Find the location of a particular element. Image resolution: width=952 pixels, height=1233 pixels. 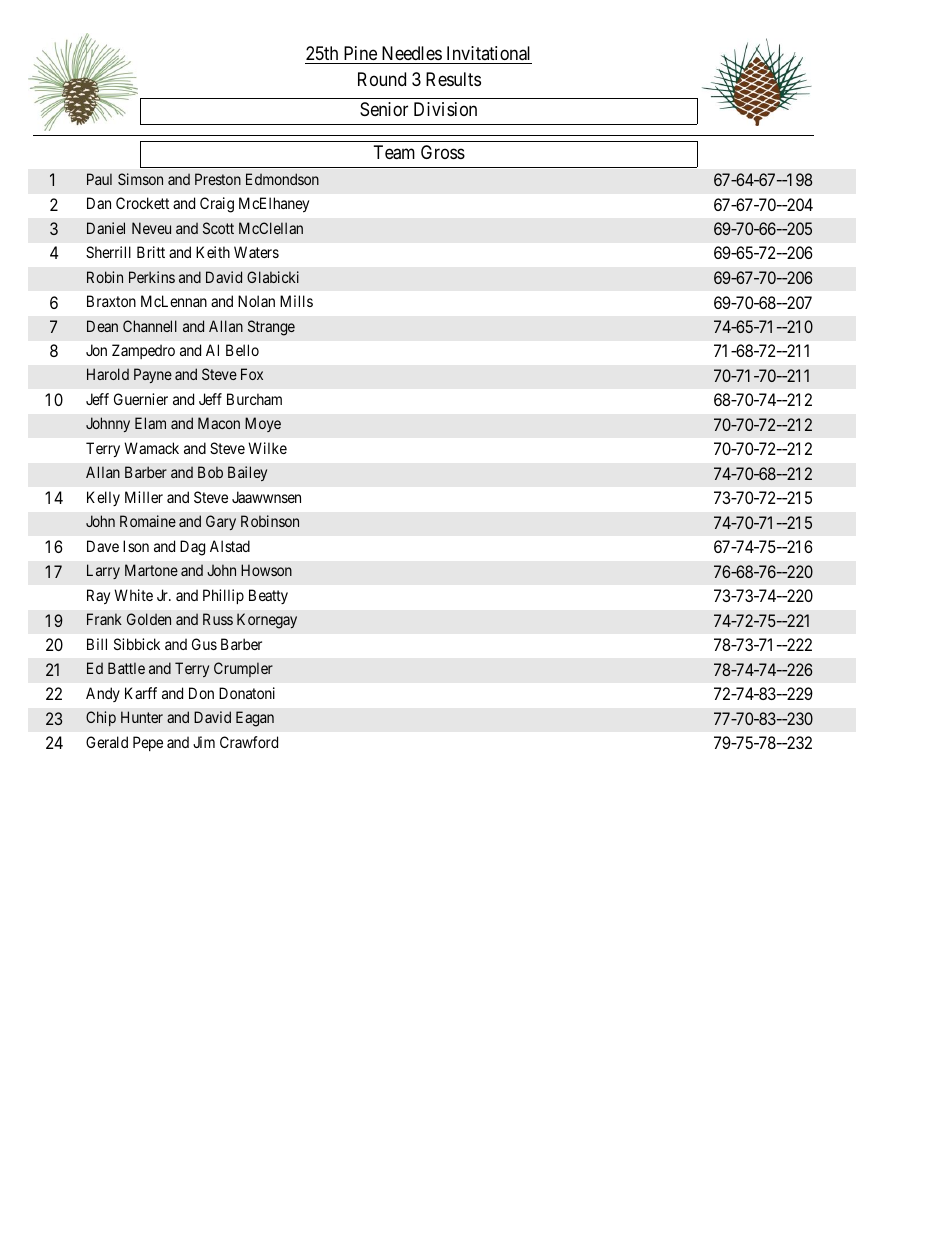

Fox is located at coordinates (252, 374).
